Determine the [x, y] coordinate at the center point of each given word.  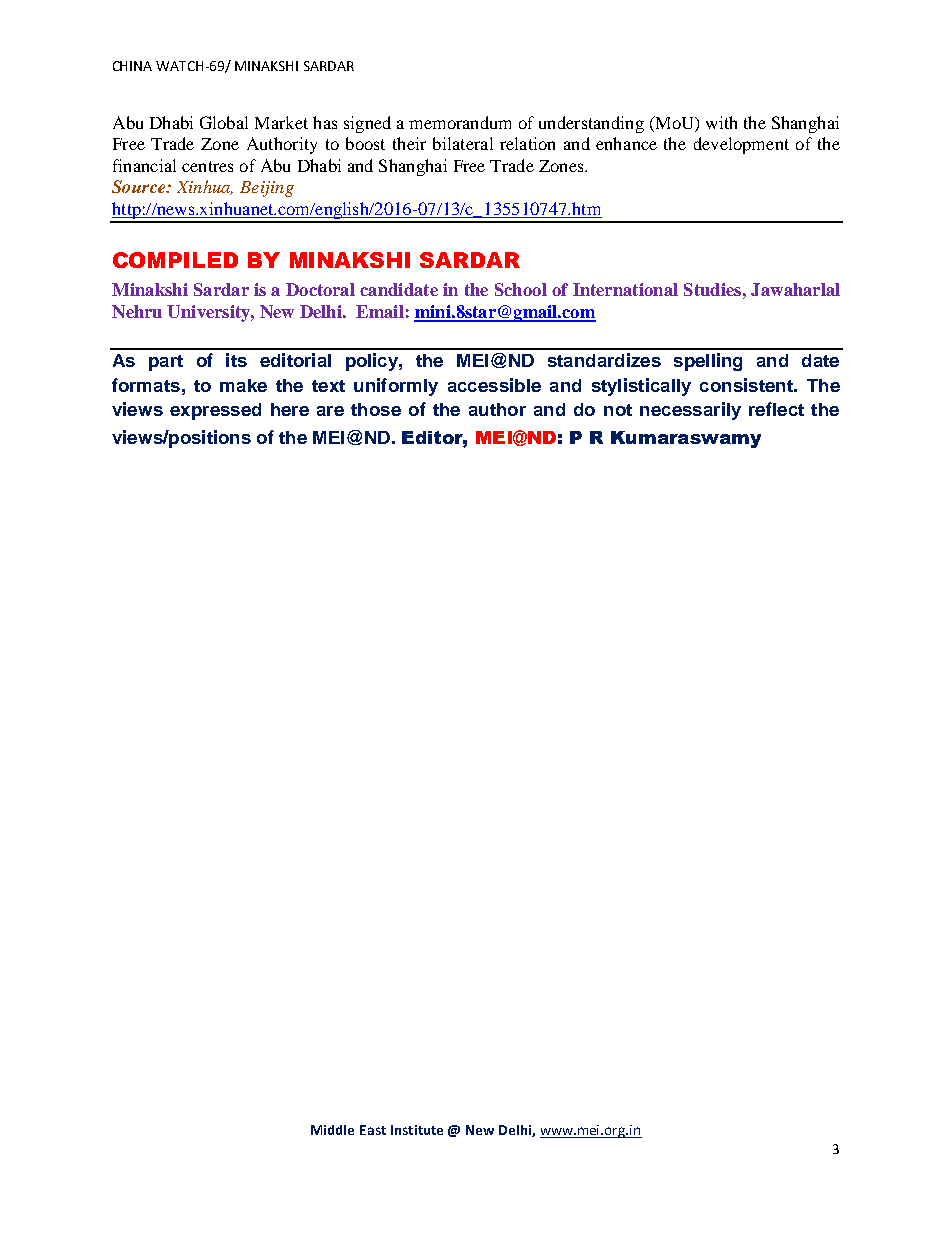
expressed [215, 411]
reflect [776, 409]
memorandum [460, 122]
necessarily [690, 411]
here [290, 409]
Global [224, 122]
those [376, 409]
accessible [494, 385]
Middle [332, 1130]
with [721, 122]
